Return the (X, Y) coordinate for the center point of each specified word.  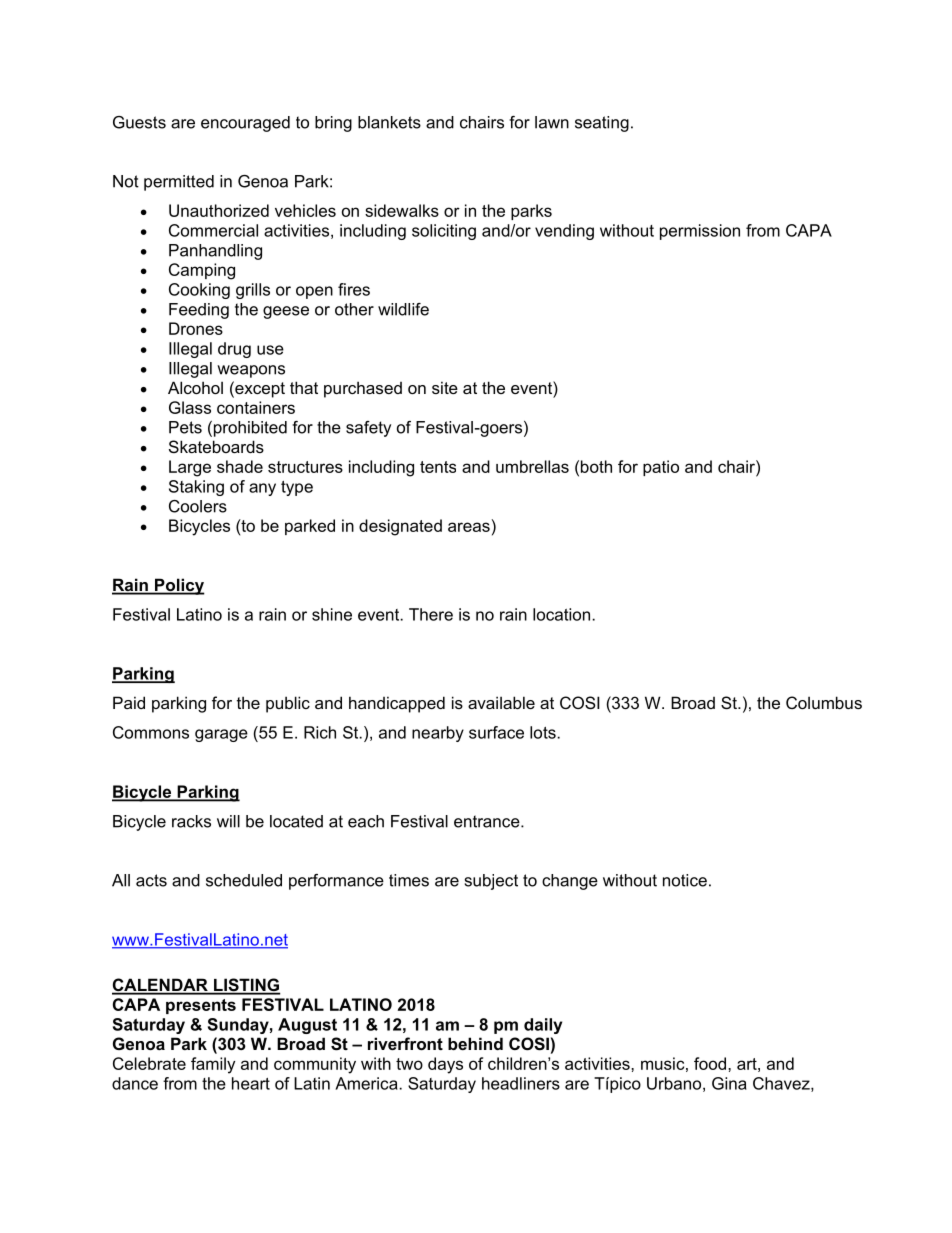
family (213, 1065)
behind (475, 1043)
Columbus (824, 702)
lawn (552, 122)
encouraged (245, 124)
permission (700, 232)
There (431, 614)
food (711, 1063)
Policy (179, 586)
